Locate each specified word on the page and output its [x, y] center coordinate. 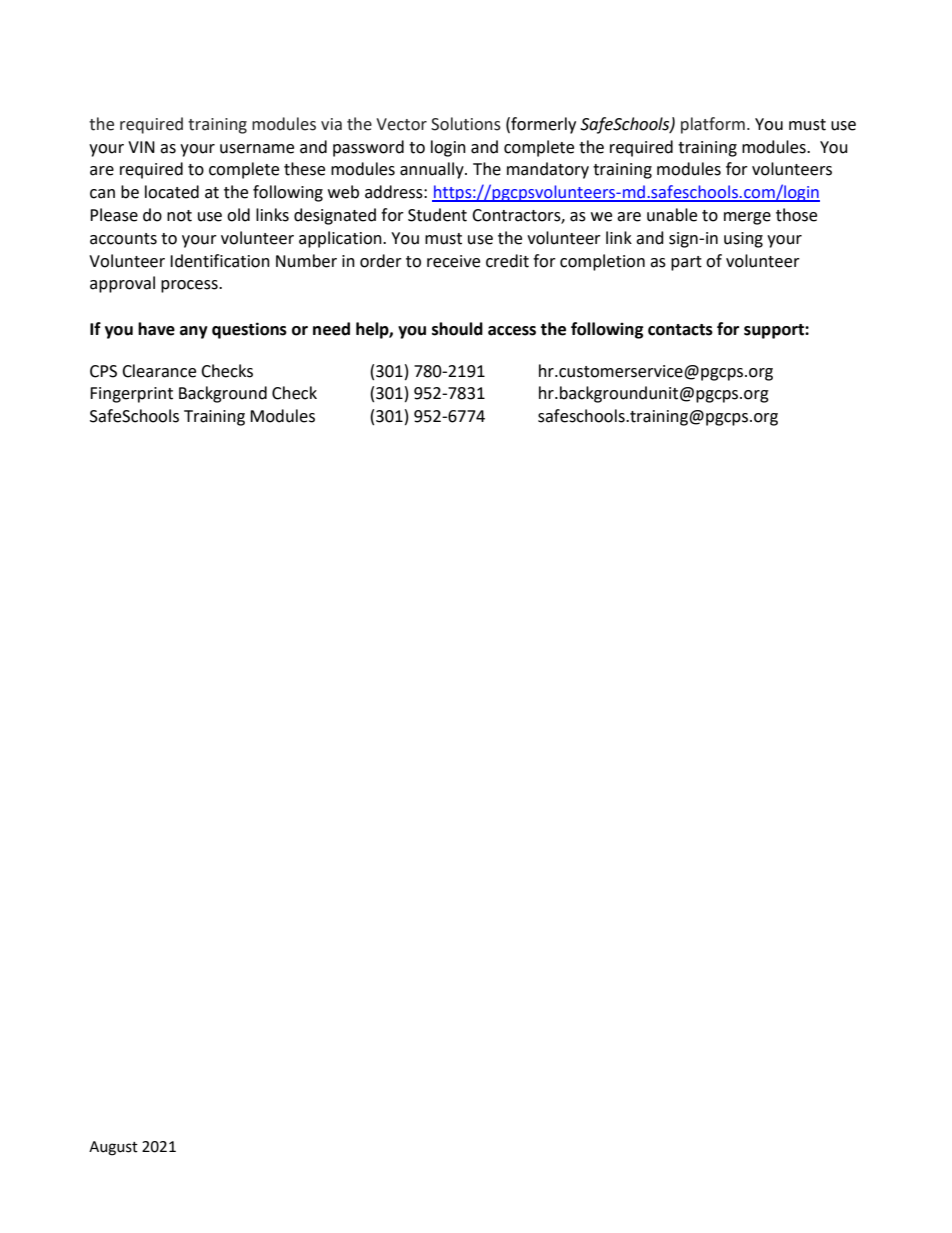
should [457, 329]
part [686, 263]
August [113, 1148]
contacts [680, 330]
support [775, 331]
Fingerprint [131, 395]
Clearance [159, 371]
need [331, 329]
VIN [141, 147]
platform [713, 125]
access [512, 331]
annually [433, 170]
